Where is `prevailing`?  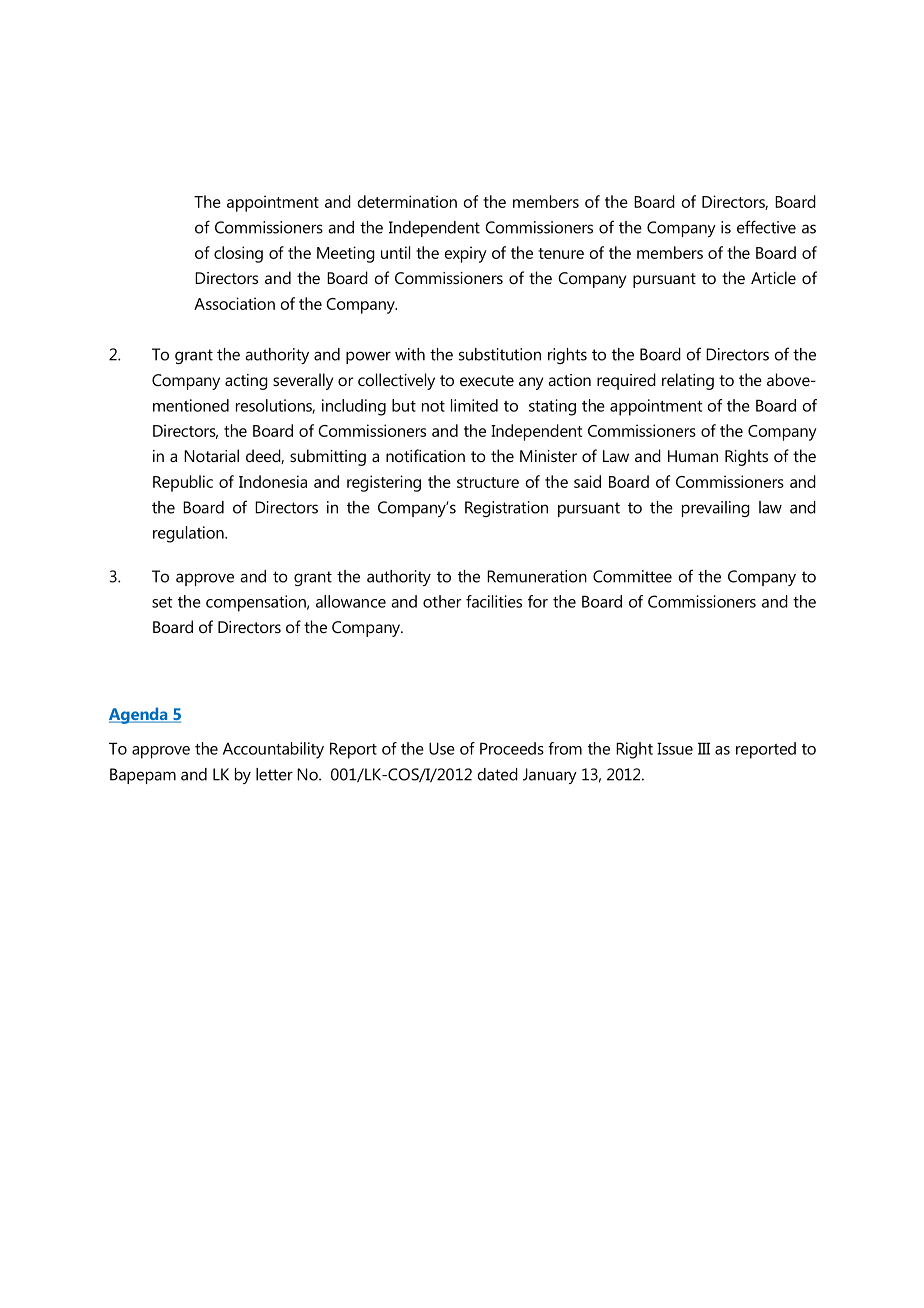
prevailing is located at coordinates (716, 509).
